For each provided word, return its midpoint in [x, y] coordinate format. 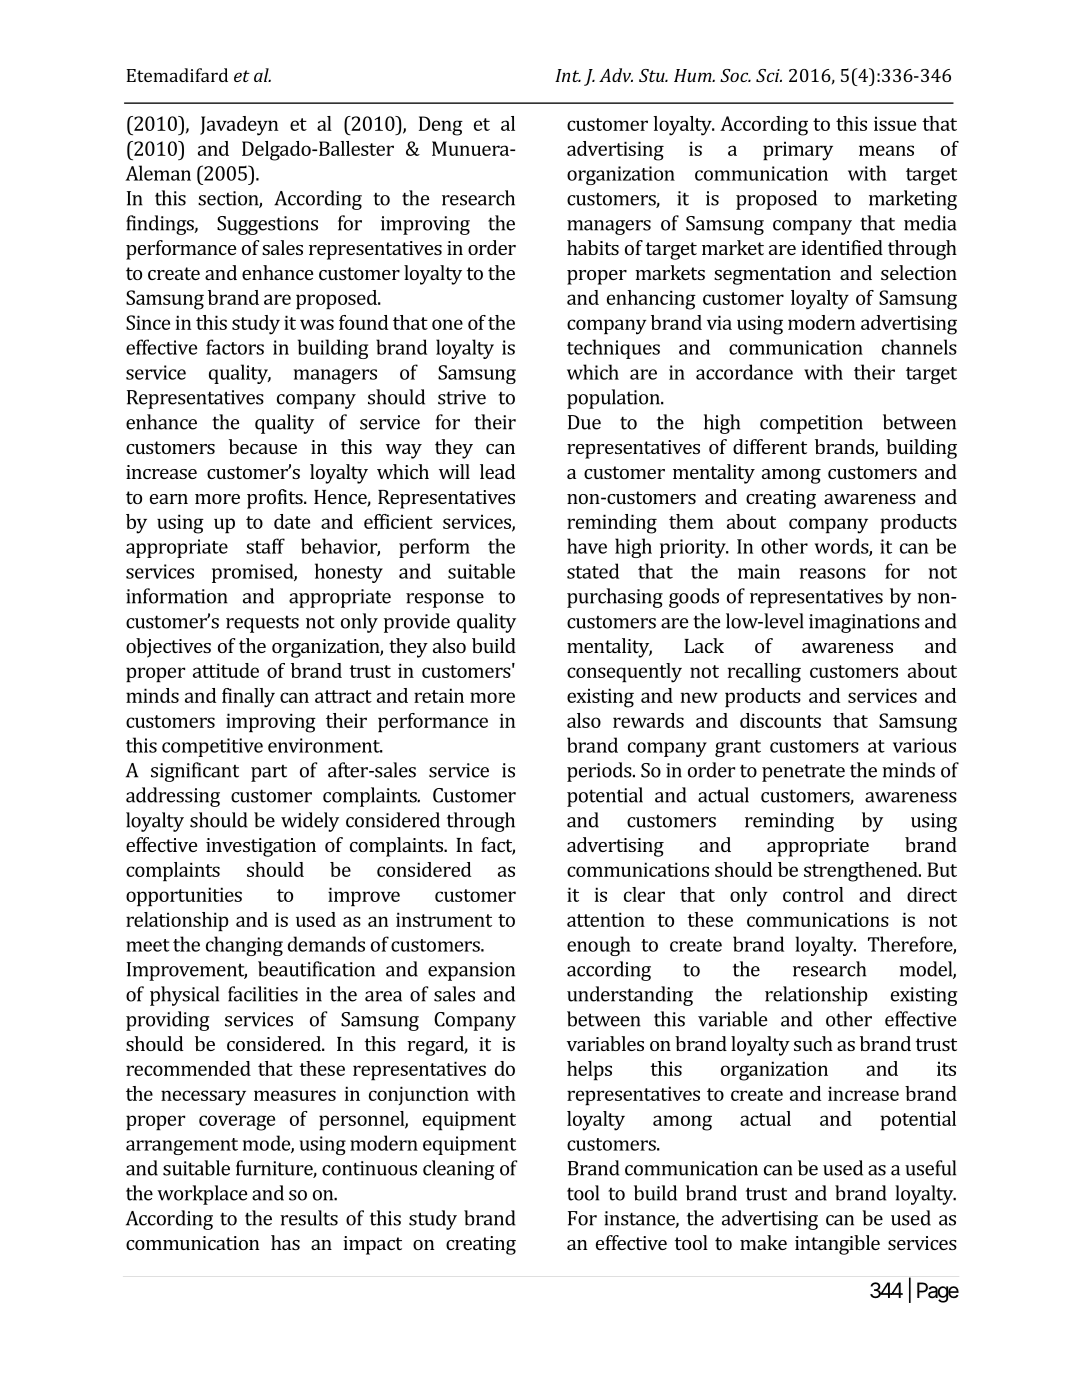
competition [811, 424]
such [813, 1043]
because [263, 446]
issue [895, 123]
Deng [441, 126]
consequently [624, 673]
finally [248, 698]
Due [584, 422]
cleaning [459, 1170]
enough [599, 946]
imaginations [864, 623]
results [309, 1218]
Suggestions [267, 225]
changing [244, 946]
